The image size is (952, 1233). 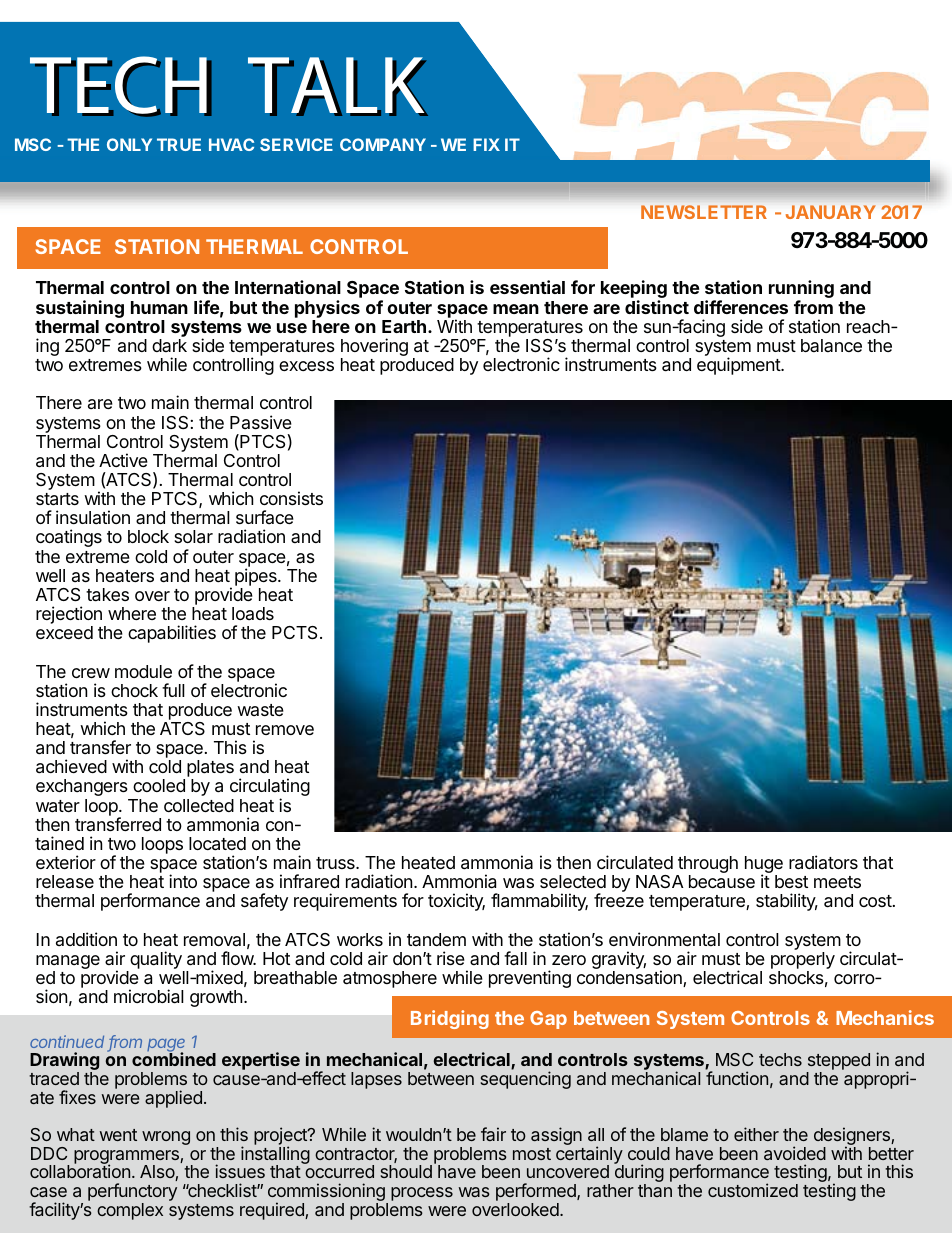 I want to click on essential, so click(x=527, y=287).
